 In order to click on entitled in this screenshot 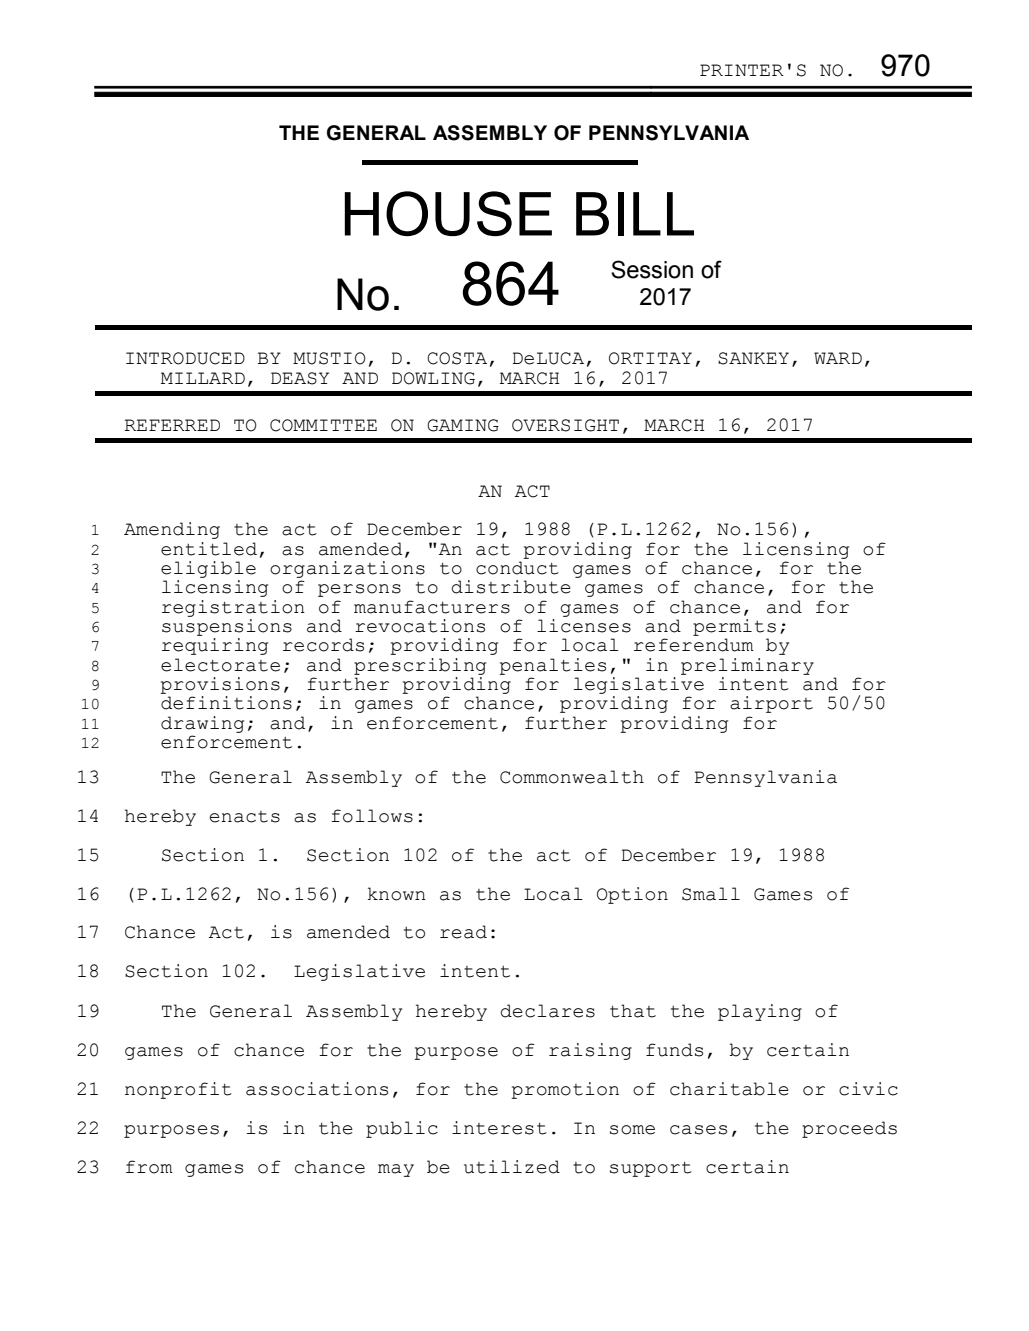, I will do `click(209, 549)`.
